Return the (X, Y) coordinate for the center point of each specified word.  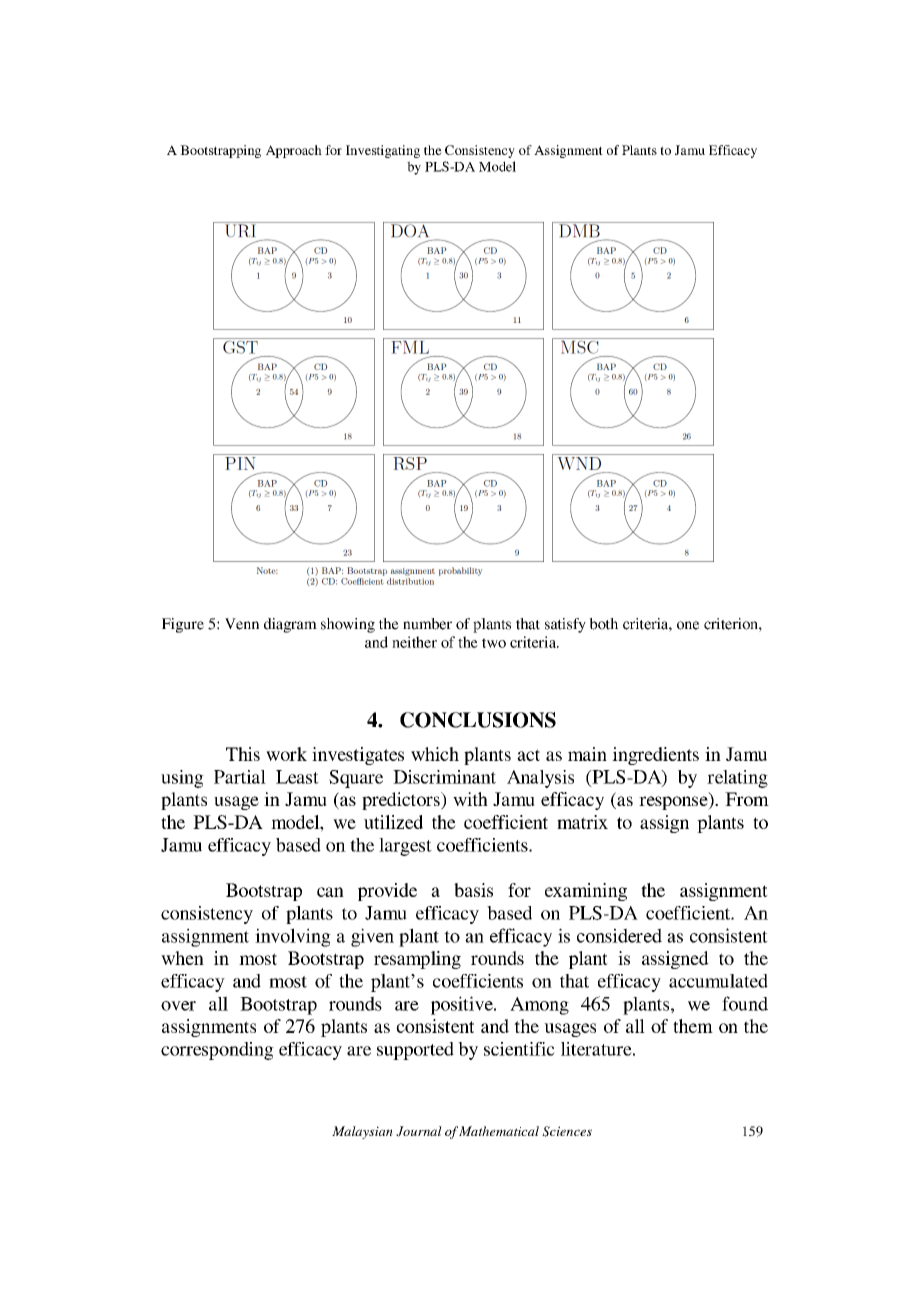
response (674, 803)
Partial (240, 777)
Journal (419, 1131)
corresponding (217, 1051)
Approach (294, 151)
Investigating (383, 151)
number (427, 624)
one (688, 625)
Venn (242, 624)
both (603, 624)
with (470, 799)
